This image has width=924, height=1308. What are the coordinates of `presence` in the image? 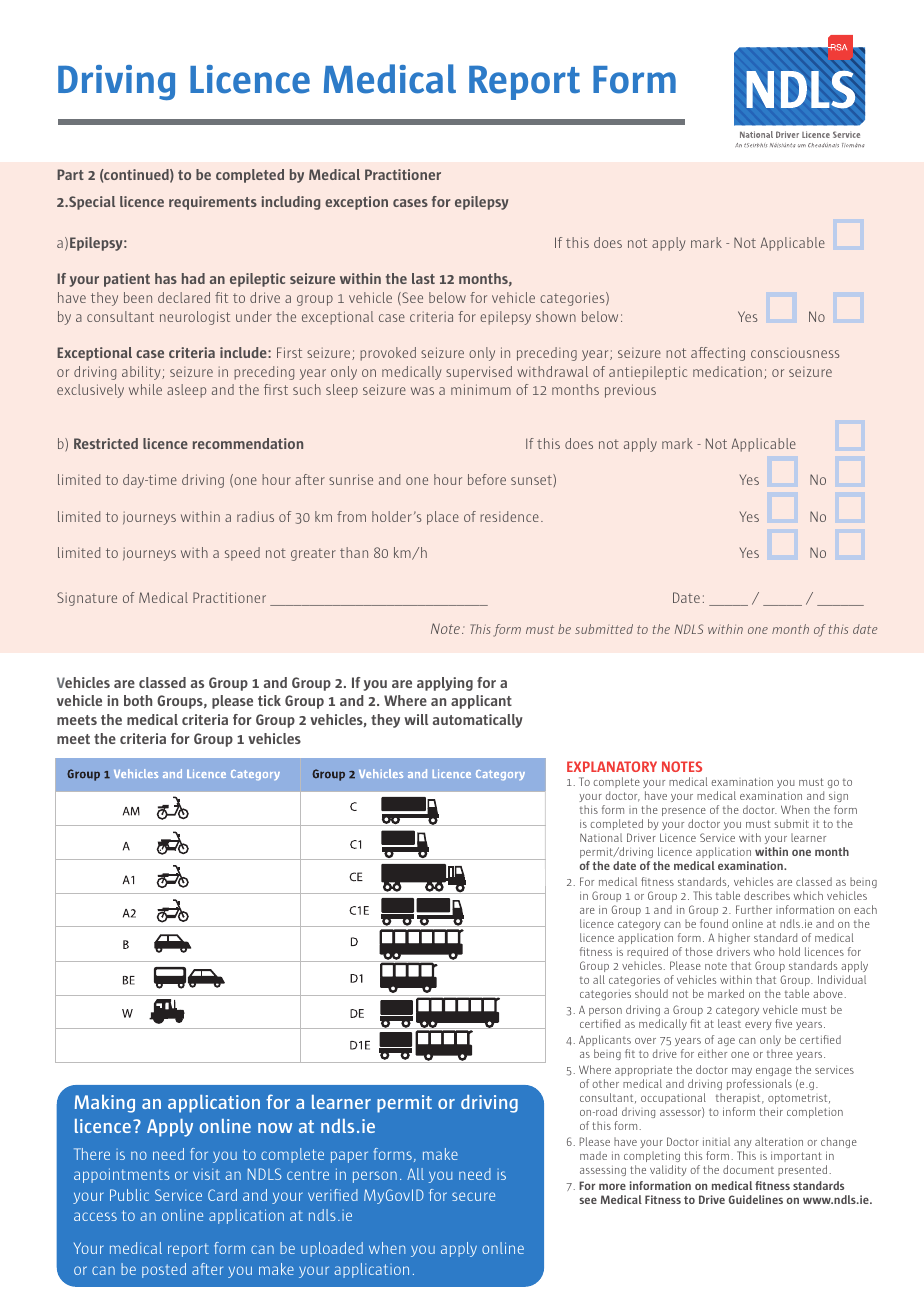 It's located at (684, 812).
